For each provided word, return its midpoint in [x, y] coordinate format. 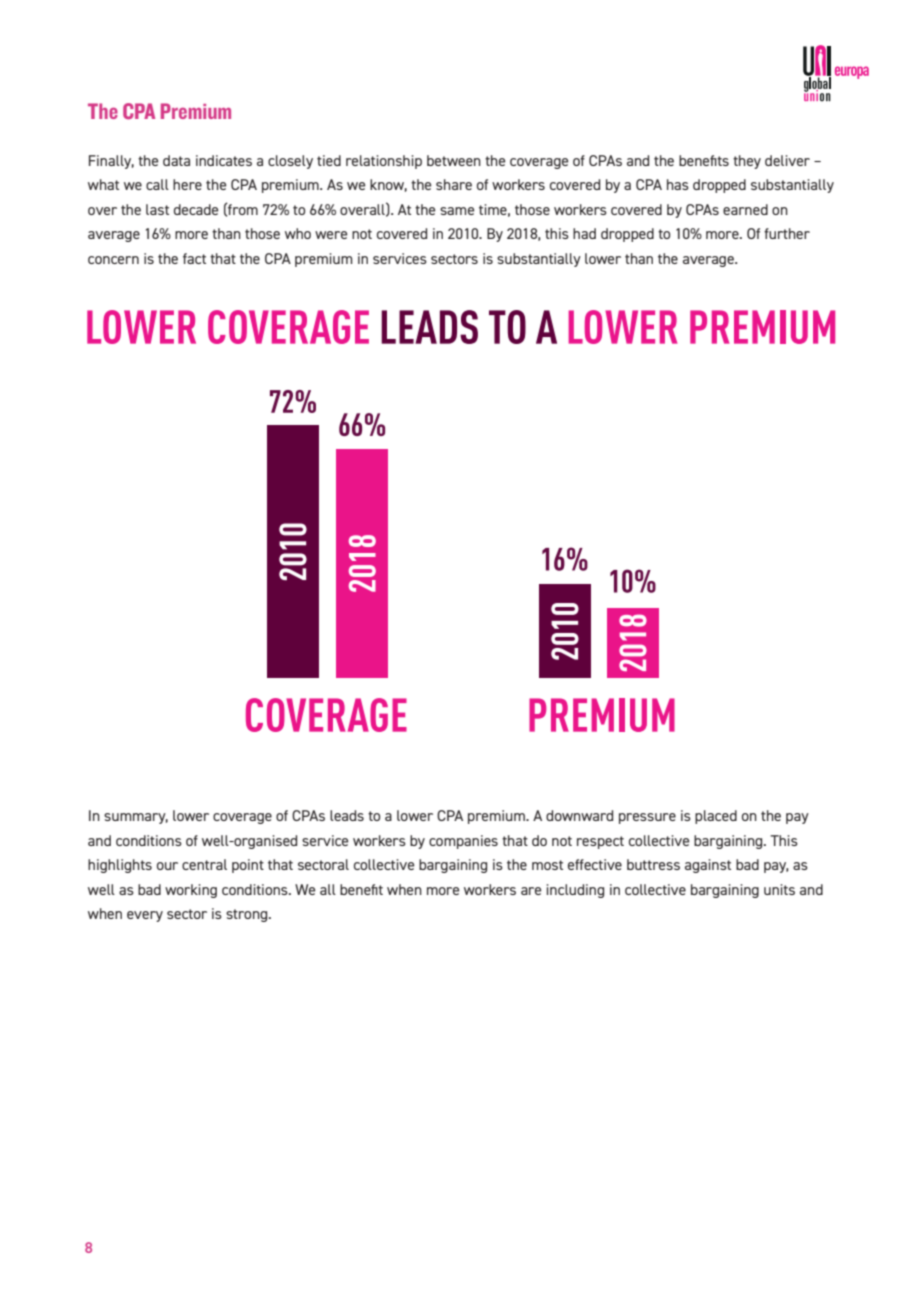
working [191, 891]
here [187, 184]
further [787, 233]
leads [347, 815]
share [454, 184]
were [331, 235]
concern [113, 260]
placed [716, 817]
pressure [647, 818]
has [678, 184]
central [204, 864]
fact [194, 258]
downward [579, 815]
